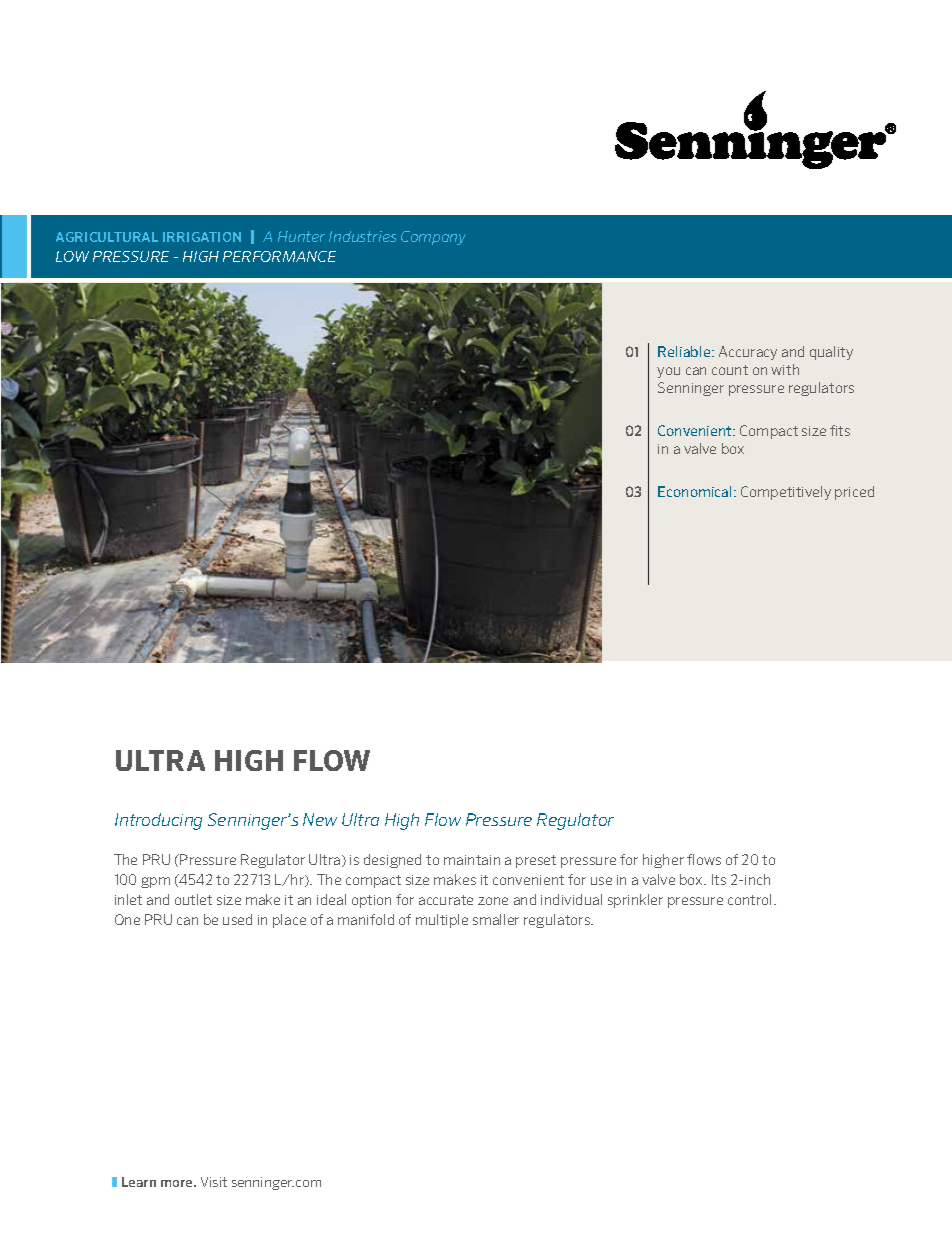 The image size is (952, 1233). Describe the element at coordinates (158, 821) in the page. I see `Introducing` at that location.
